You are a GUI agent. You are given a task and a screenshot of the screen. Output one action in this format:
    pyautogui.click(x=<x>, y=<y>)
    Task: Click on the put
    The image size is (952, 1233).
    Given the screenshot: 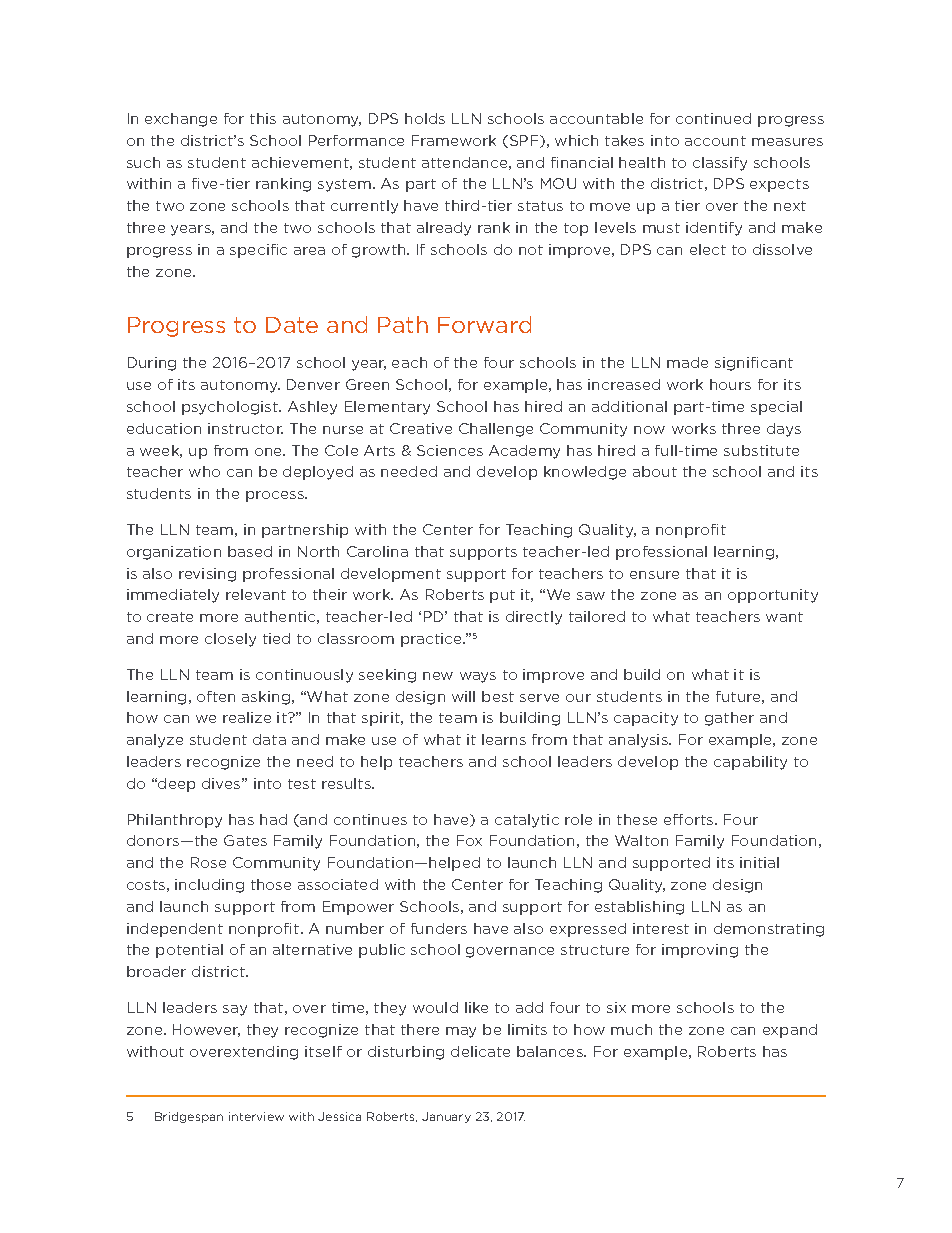 What is the action you would take?
    pyautogui.click(x=502, y=596)
